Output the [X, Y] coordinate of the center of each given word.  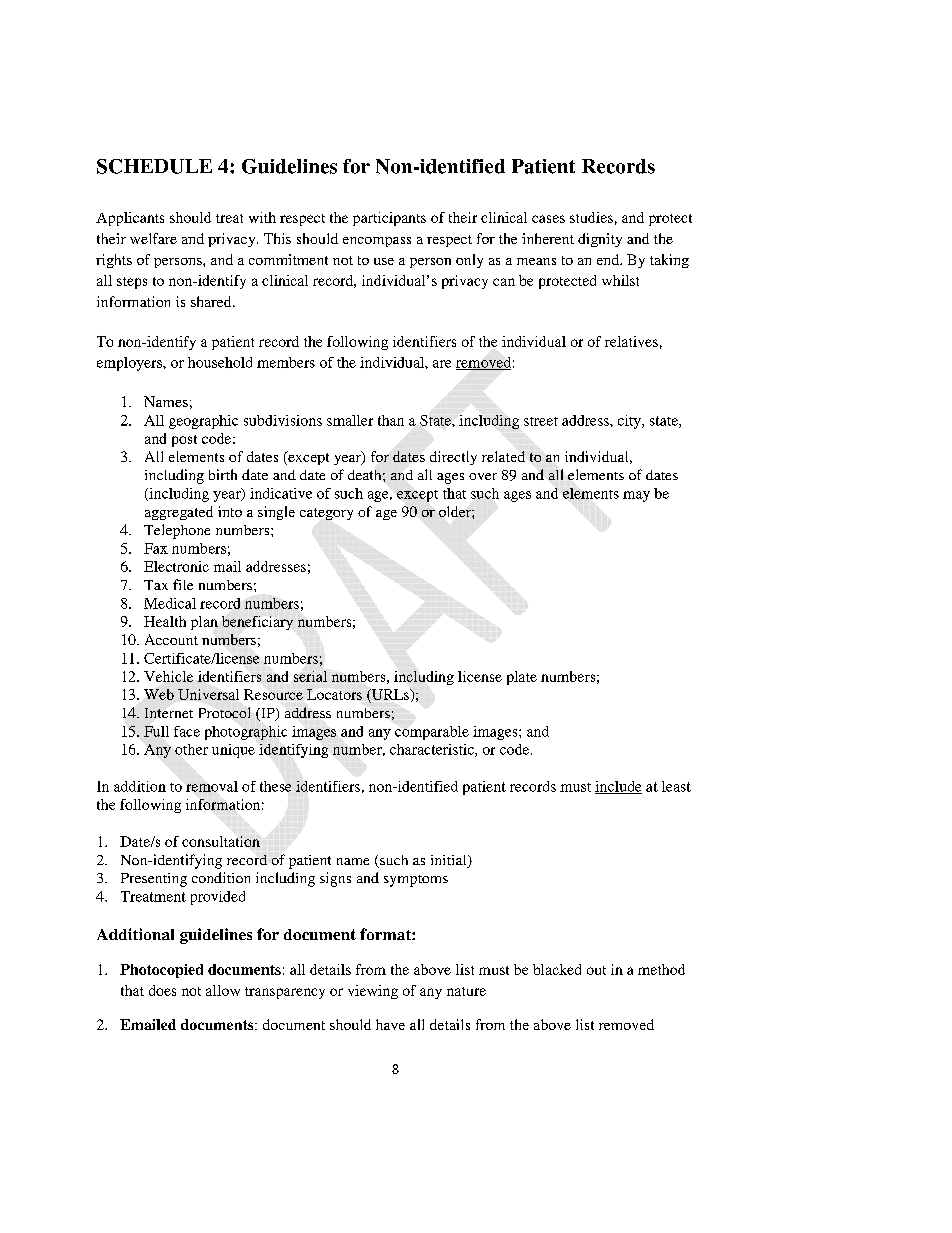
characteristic [433, 750]
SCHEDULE [154, 166]
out [596, 970]
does [162, 990]
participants [389, 219]
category [326, 514]
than [391, 420]
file [183, 584]
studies [591, 217]
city [630, 422]
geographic [203, 422]
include [618, 787]
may [636, 496]
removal [212, 786]
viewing [373, 992]
